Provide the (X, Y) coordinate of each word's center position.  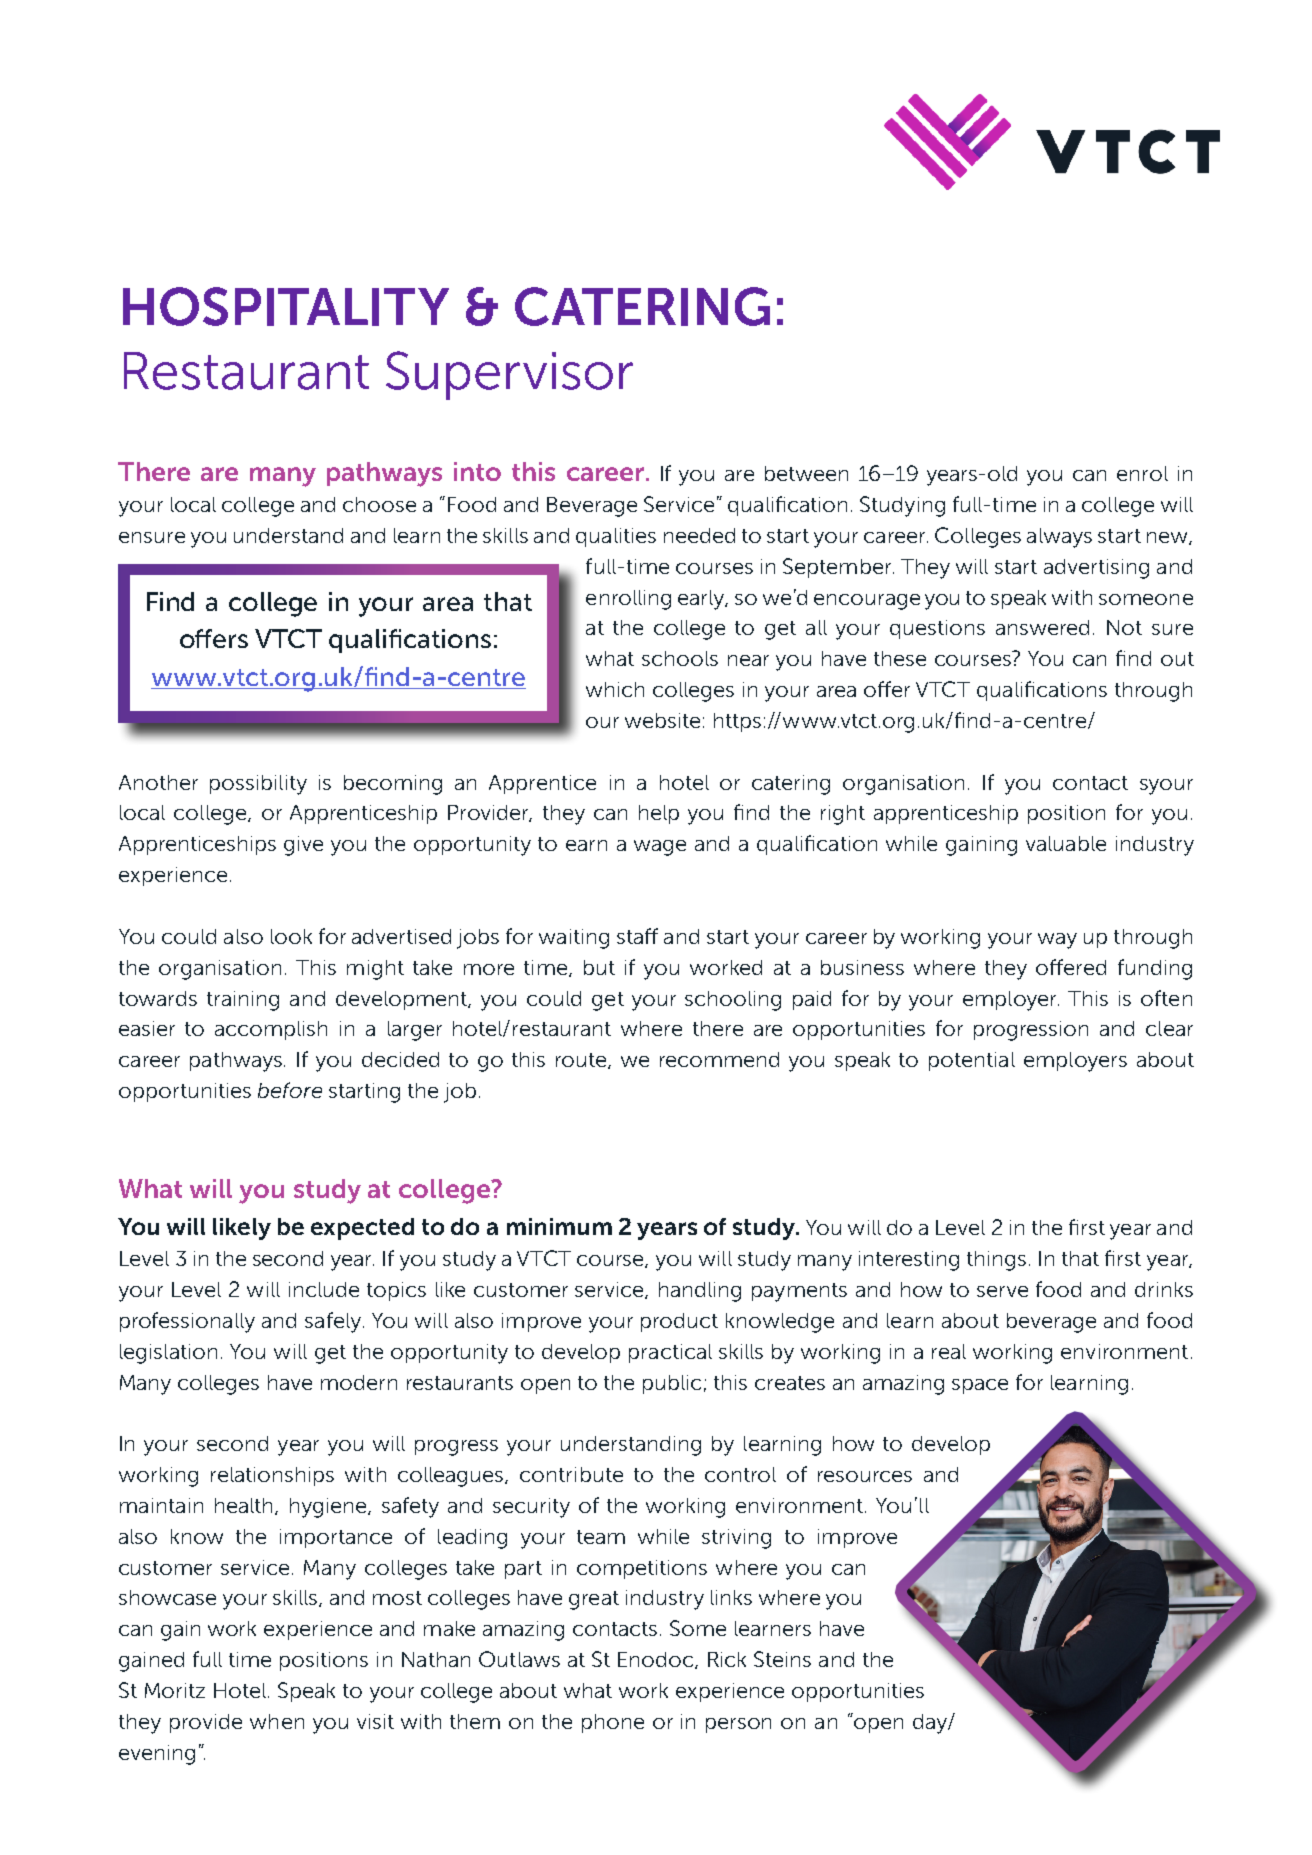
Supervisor (509, 375)
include (324, 1289)
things (996, 1261)
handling (700, 1292)
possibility (258, 785)
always (1059, 538)
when (277, 1721)
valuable (1066, 843)
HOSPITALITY (286, 306)
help (659, 814)
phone (613, 1723)
